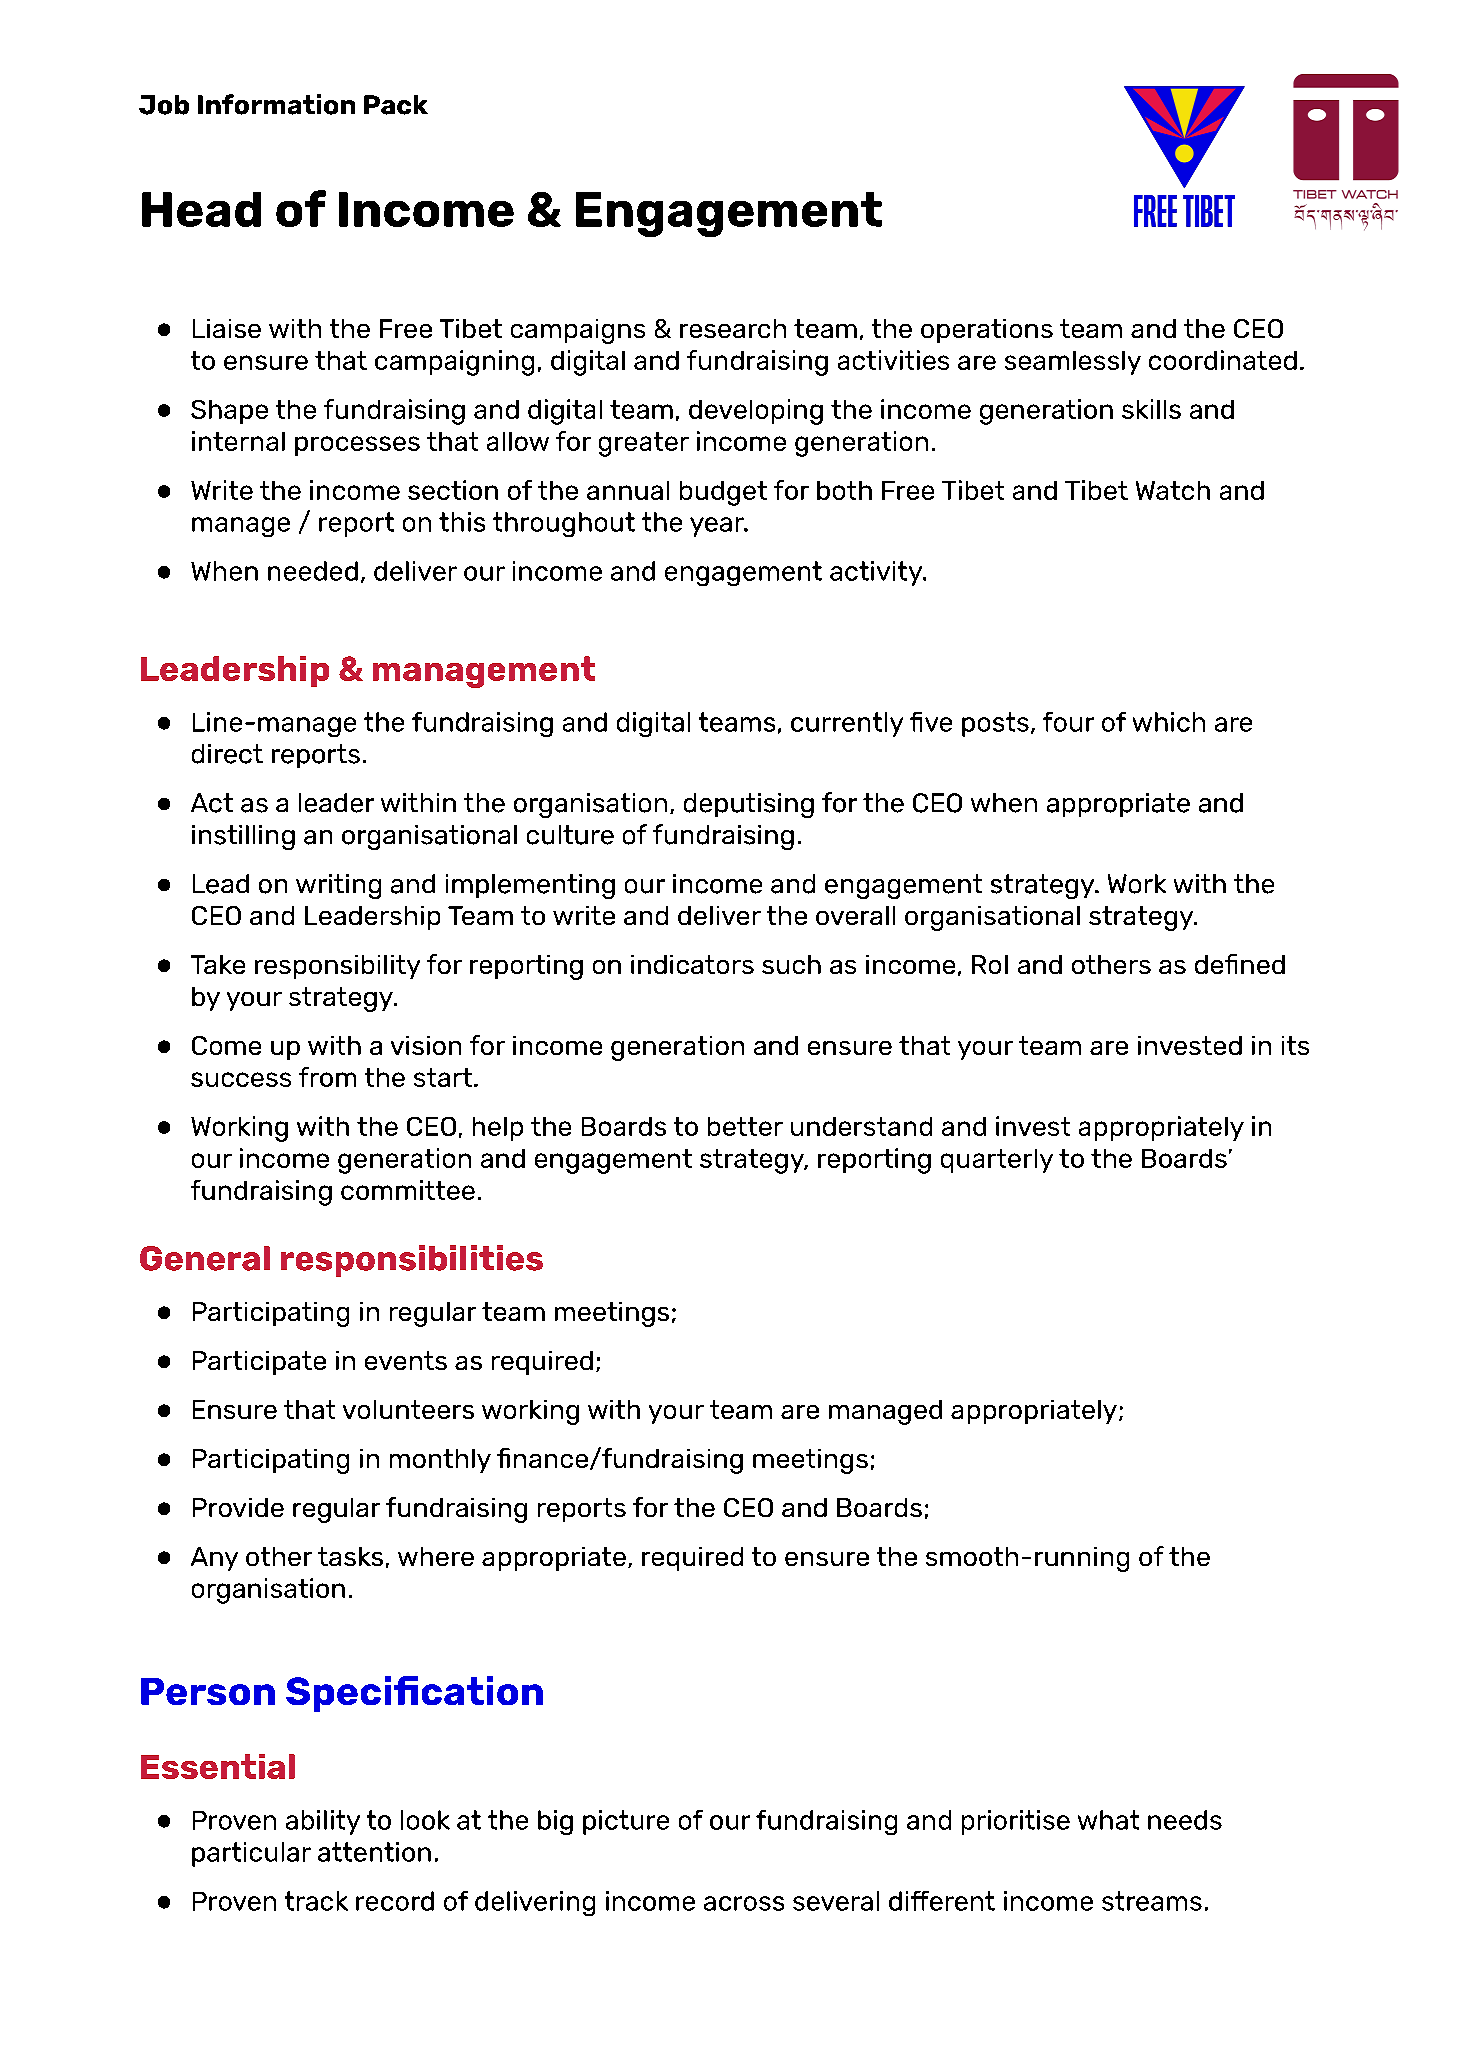  I want to click on culture, so click(570, 835).
